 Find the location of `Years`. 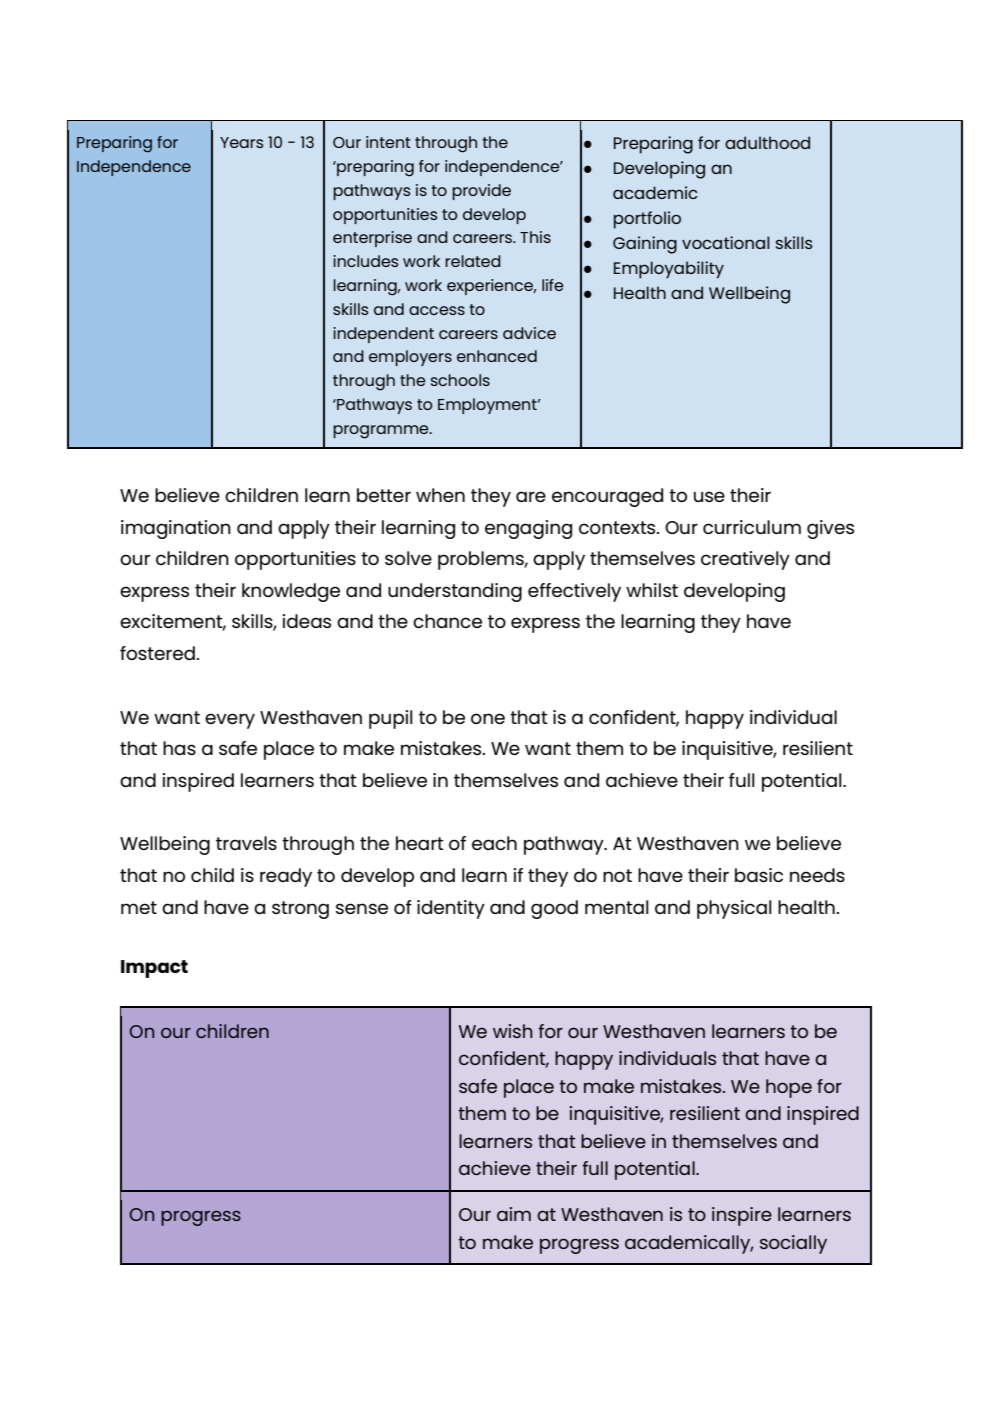

Years is located at coordinates (241, 142).
